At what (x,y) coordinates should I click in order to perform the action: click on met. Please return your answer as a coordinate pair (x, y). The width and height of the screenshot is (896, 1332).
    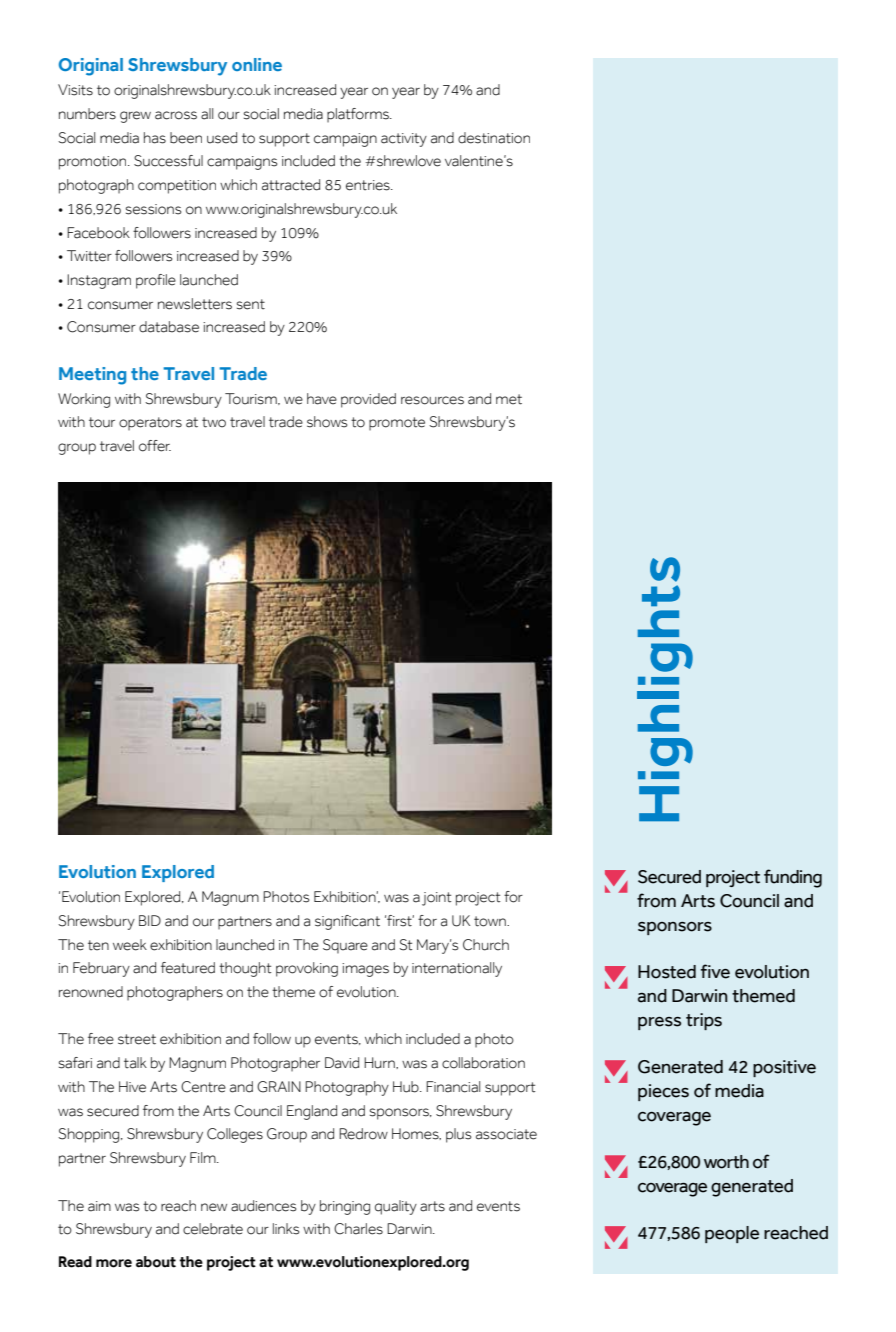
    Looking at the image, I should click on (509, 399).
